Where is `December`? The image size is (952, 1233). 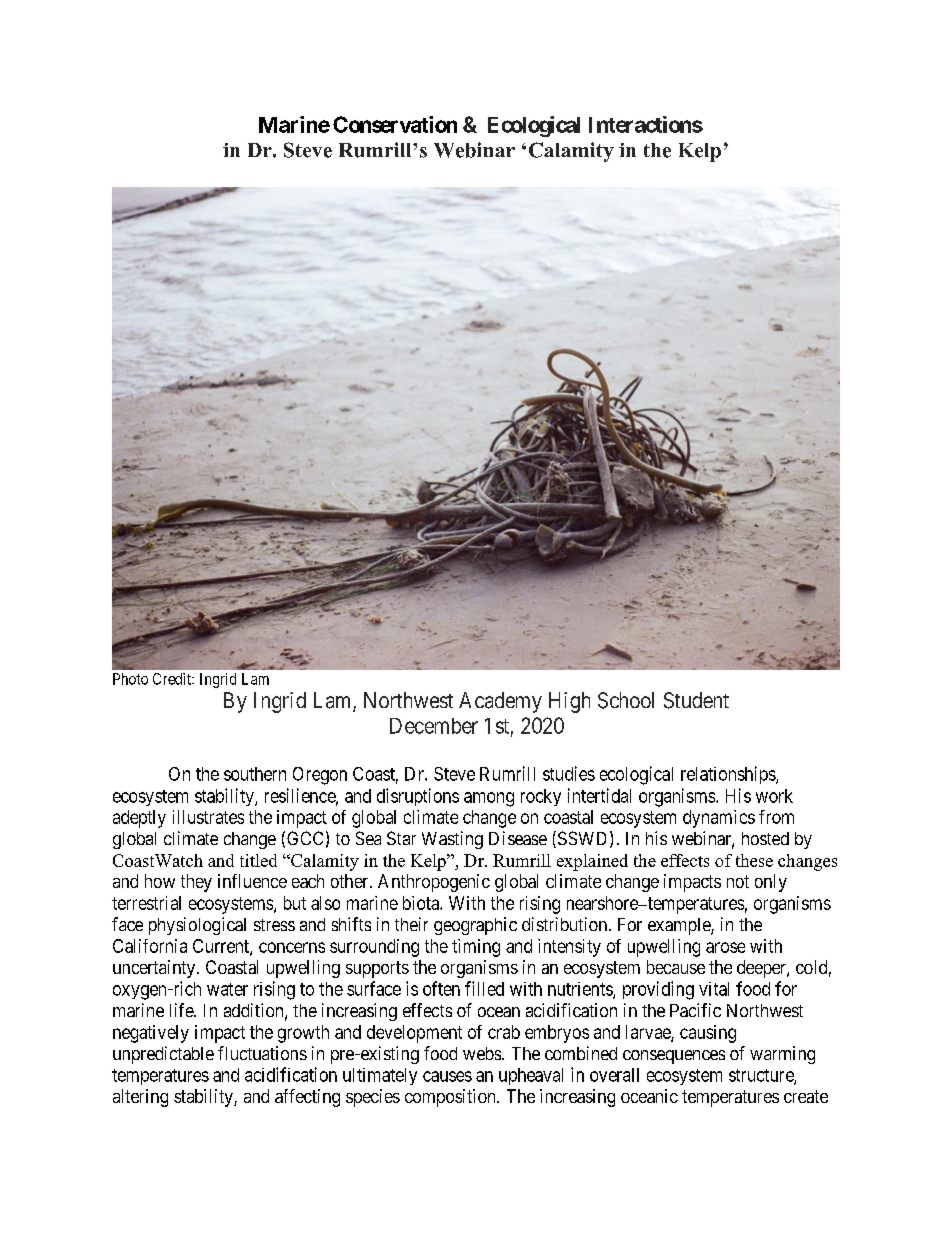 December is located at coordinates (434, 726).
